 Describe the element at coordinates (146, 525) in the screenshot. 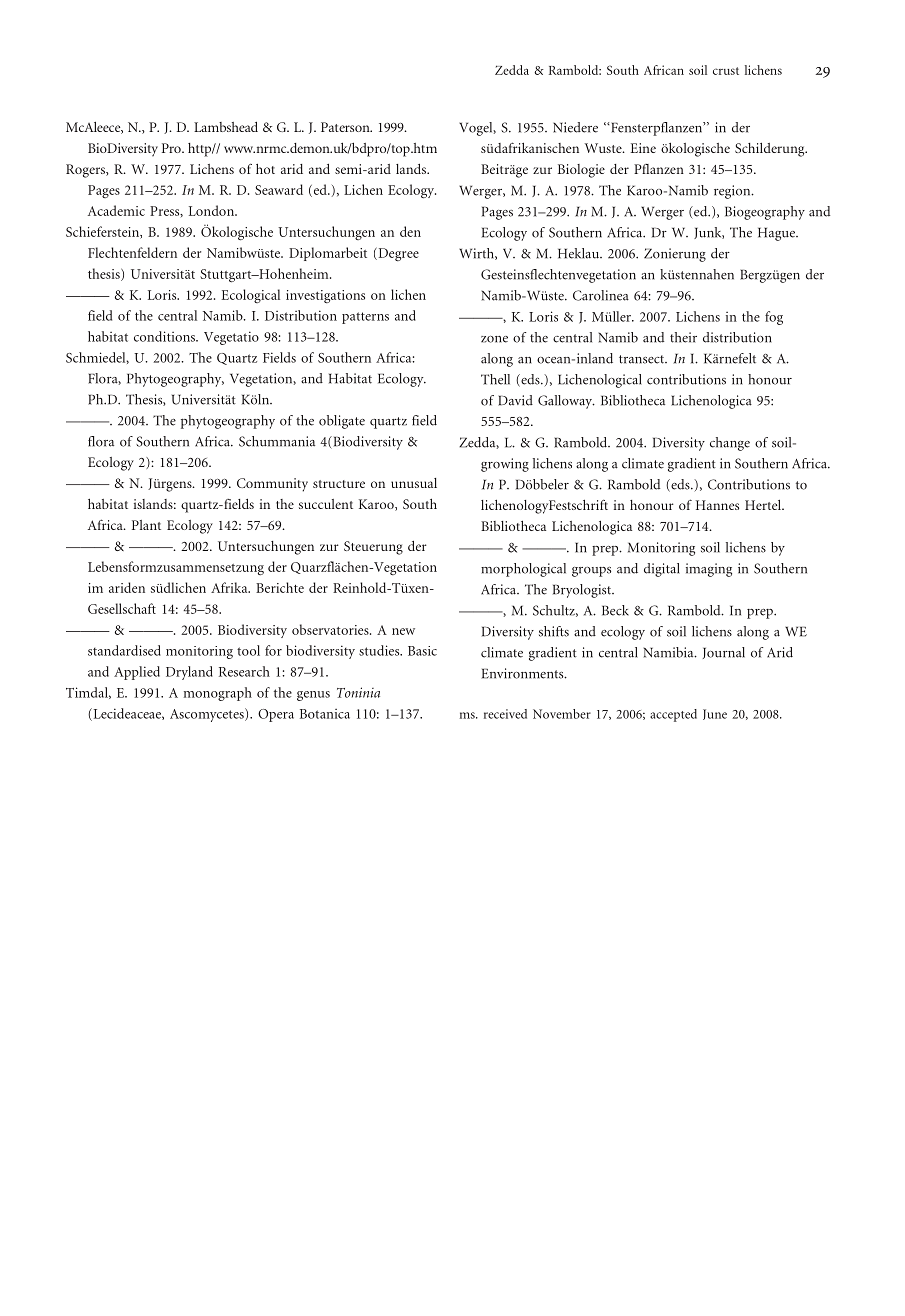

I see `Plant` at that location.
